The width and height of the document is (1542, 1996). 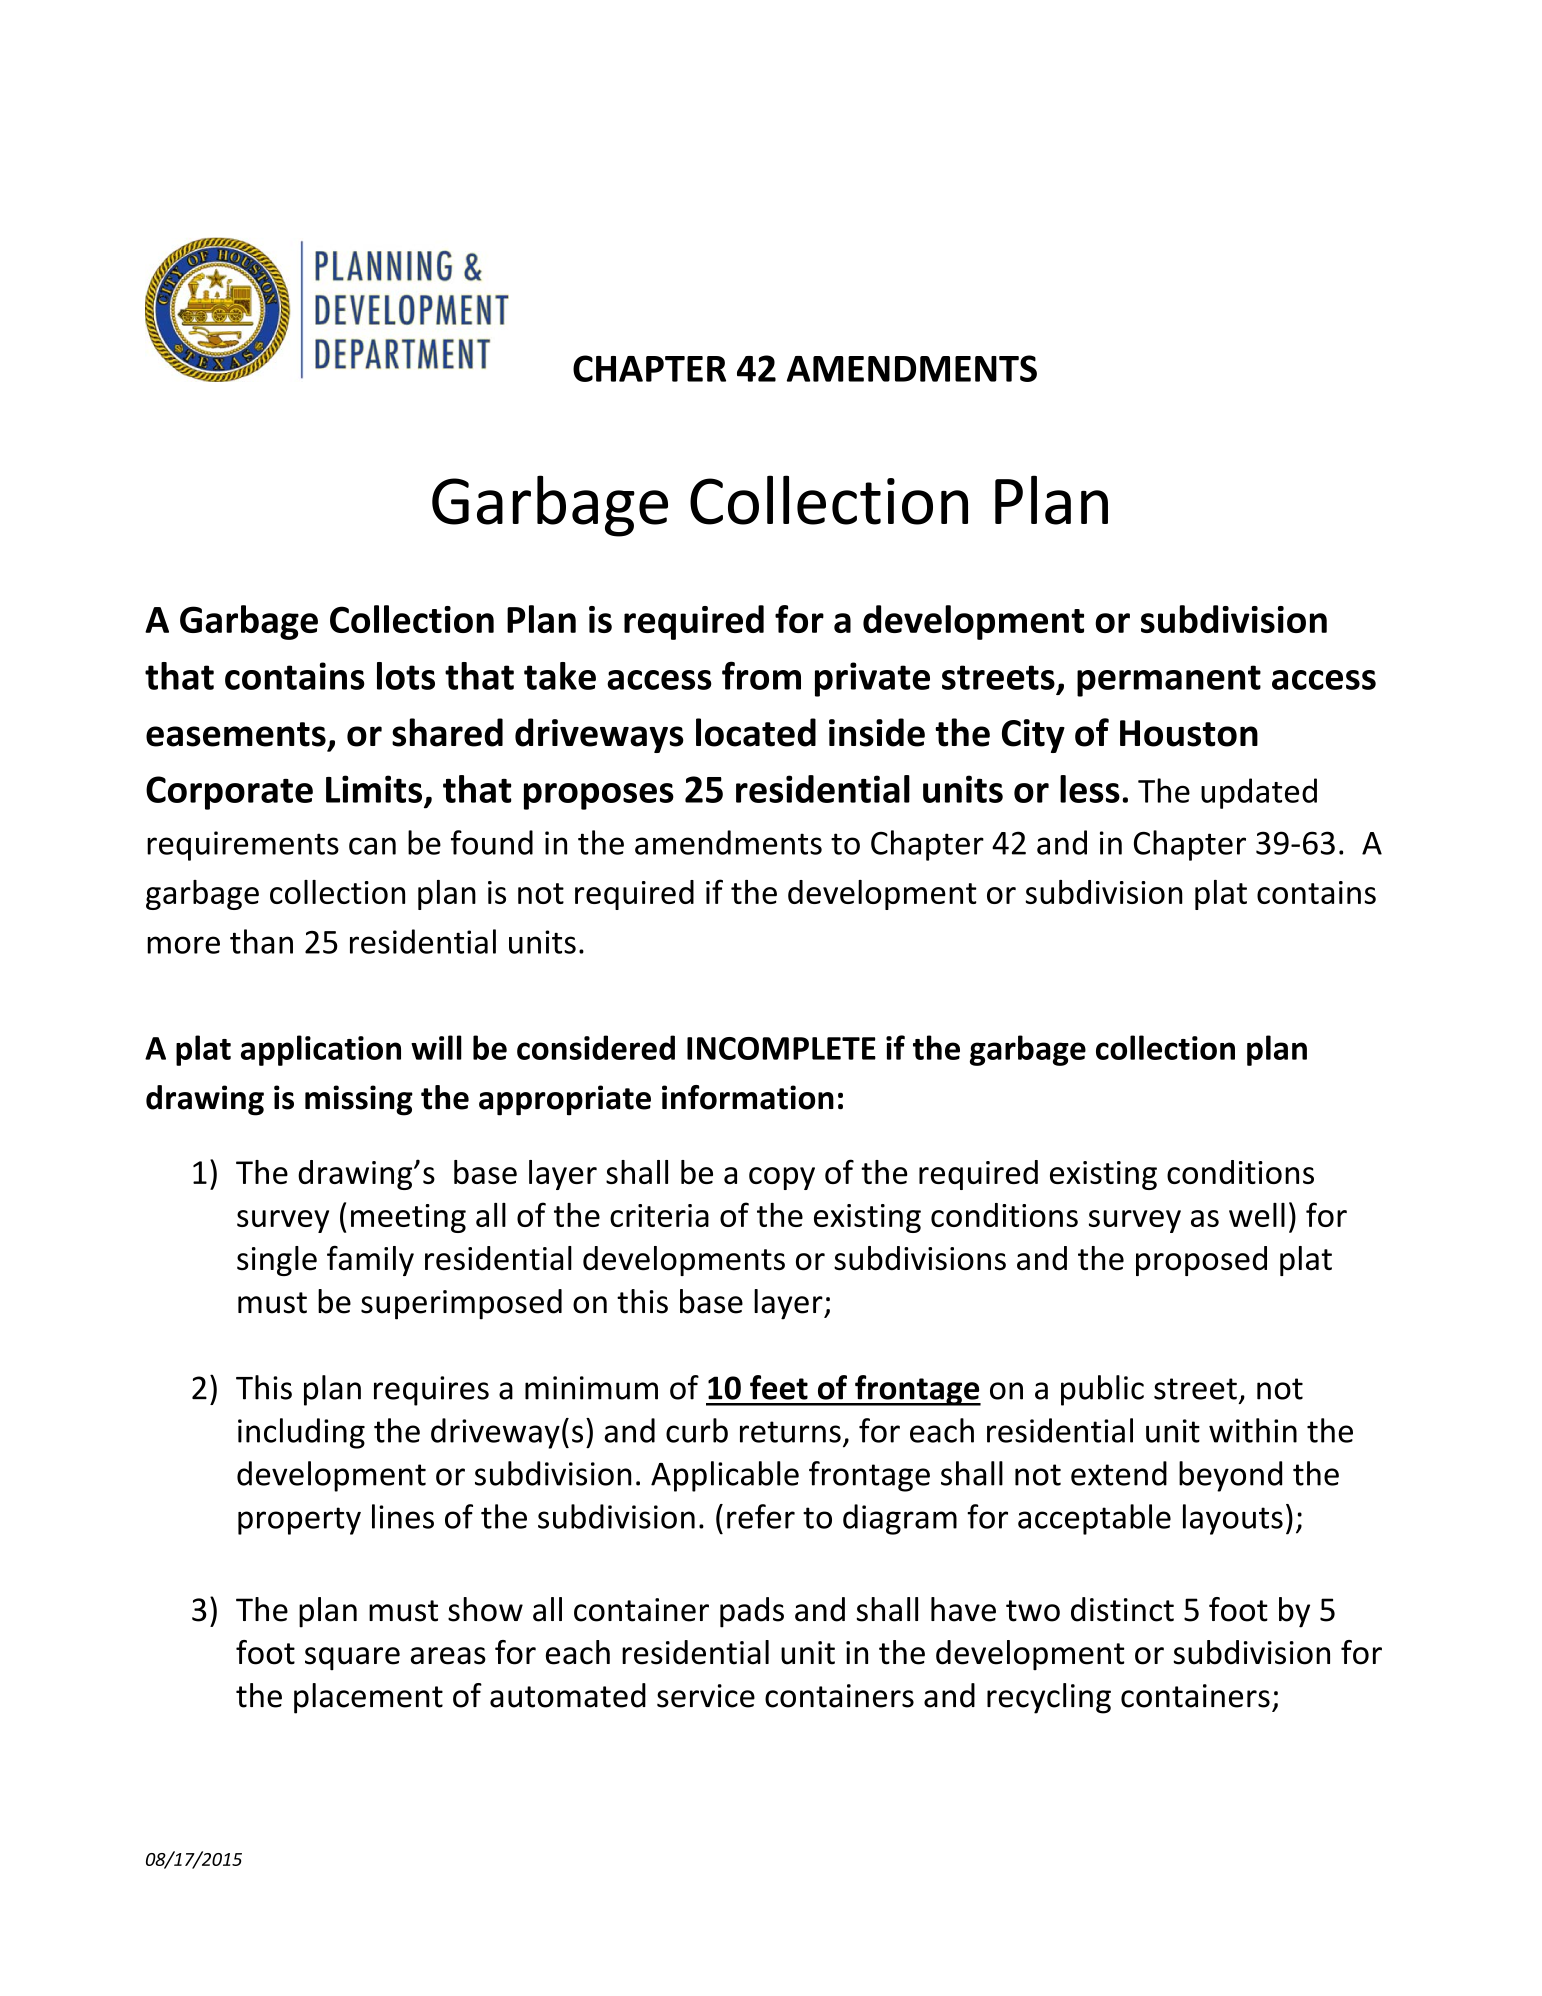 What do you see at coordinates (706, 1696) in the document?
I see `service` at bounding box center [706, 1696].
